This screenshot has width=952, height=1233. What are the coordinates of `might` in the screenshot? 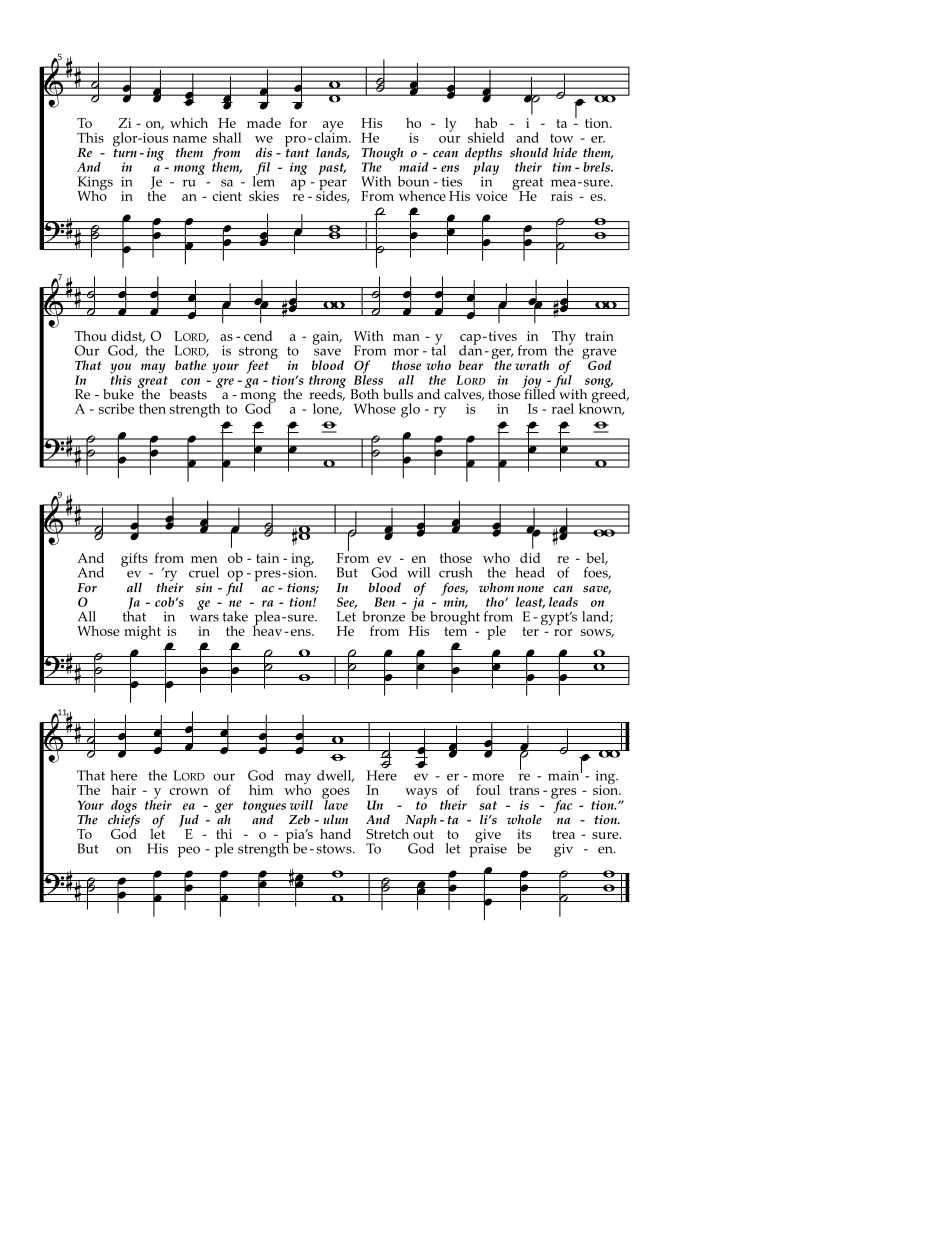 It's located at (142, 632).
